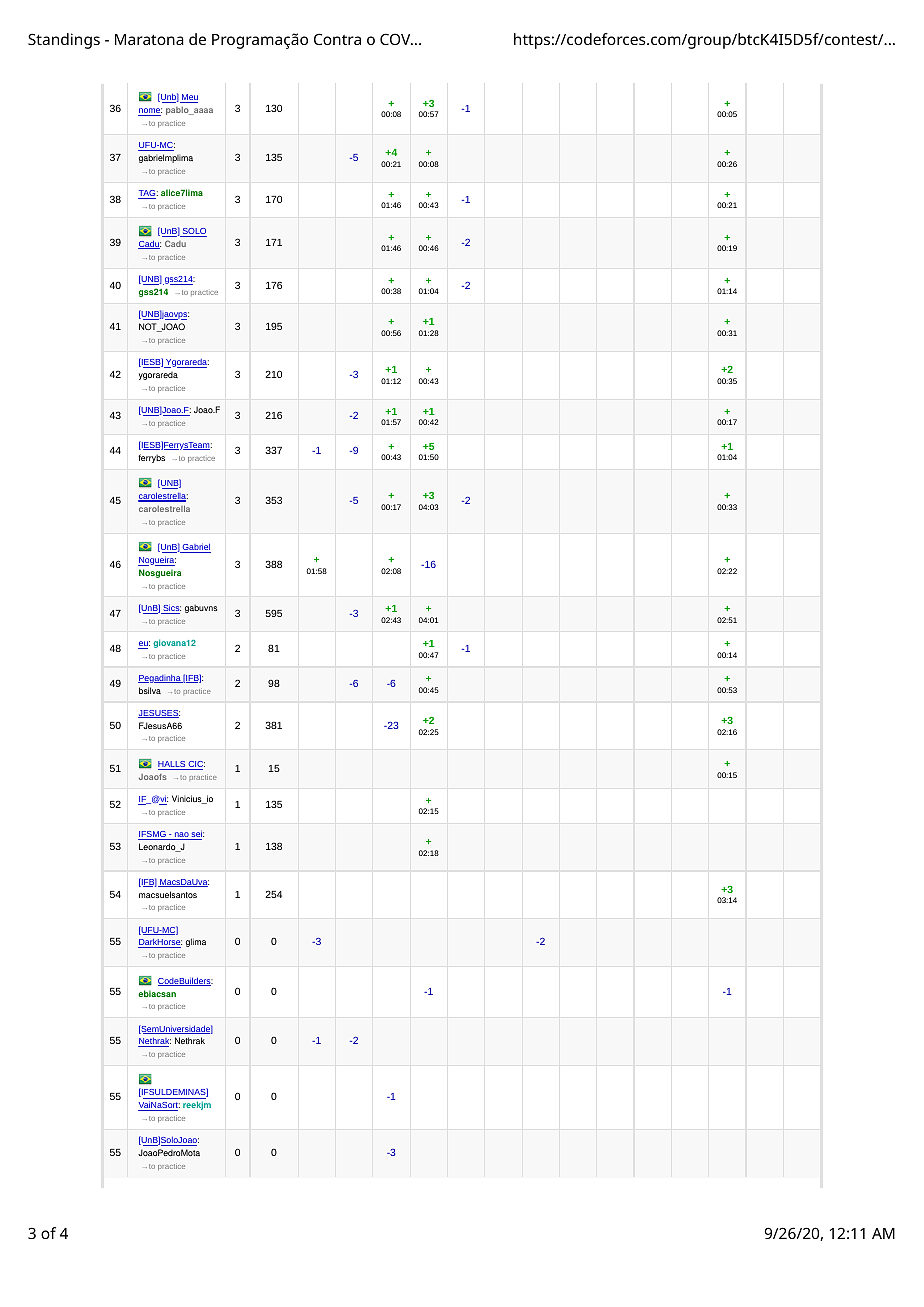 This page has width=924, height=1307. Describe the element at coordinates (173, 765) in the page. I see `HALLS` at that location.
